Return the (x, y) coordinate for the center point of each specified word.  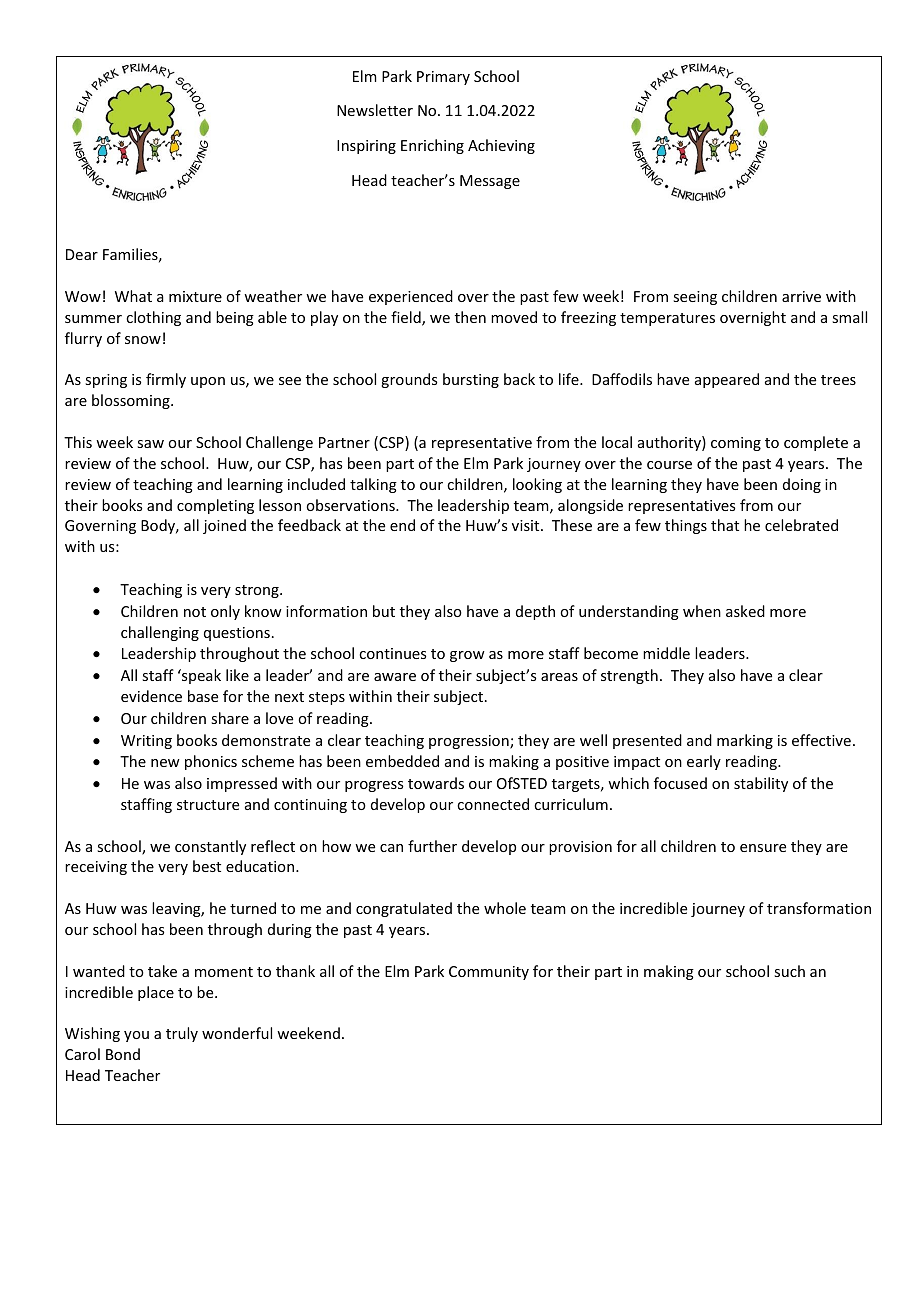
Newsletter (375, 110)
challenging (160, 633)
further (432, 846)
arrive (801, 296)
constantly (210, 847)
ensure (763, 848)
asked (745, 611)
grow (467, 656)
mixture (195, 296)
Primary (443, 78)
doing (802, 485)
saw (150, 444)
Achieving (501, 146)
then (470, 317)
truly (182, 1034)
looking (537, 485)
